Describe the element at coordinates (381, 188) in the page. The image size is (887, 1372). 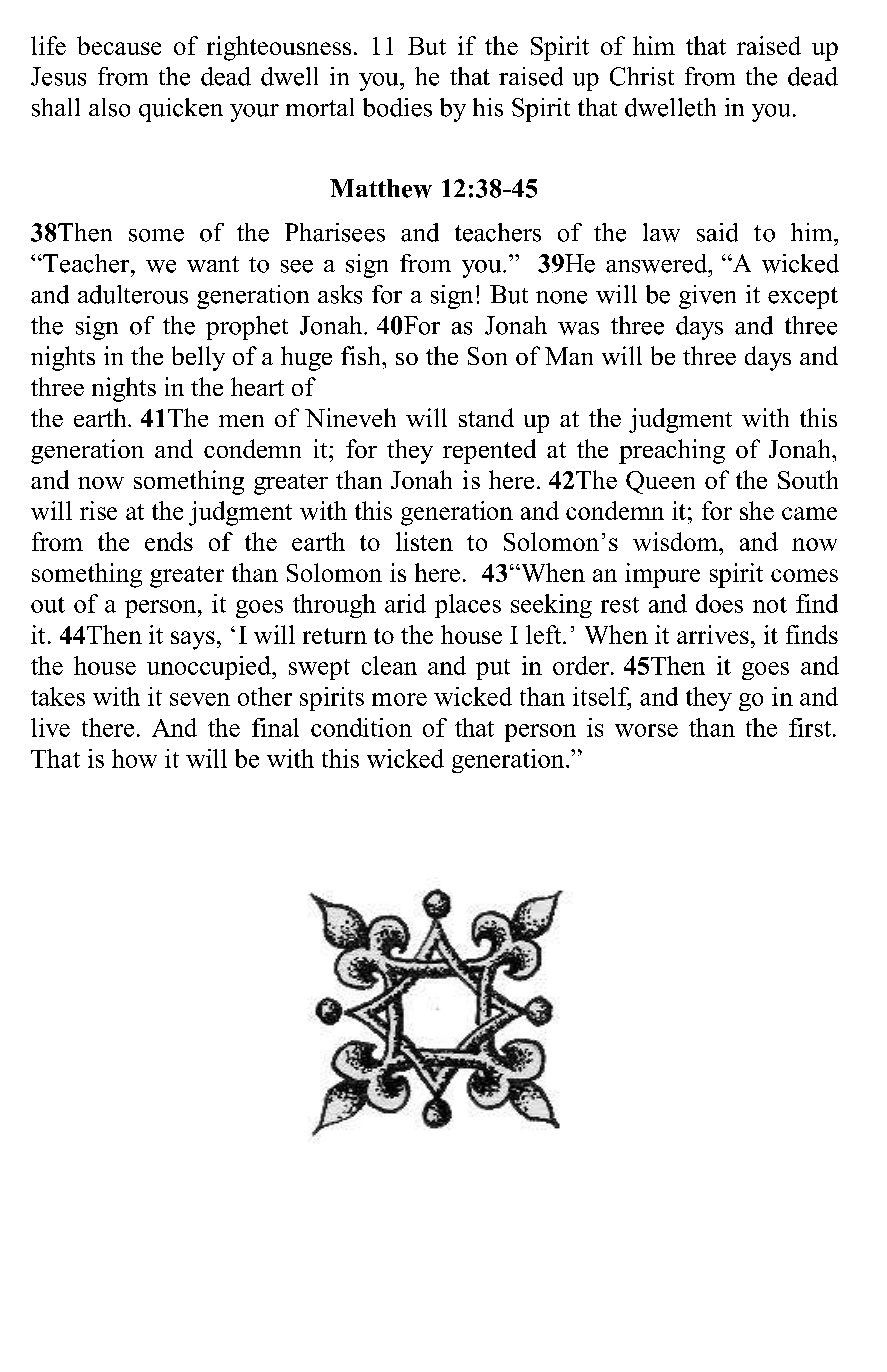
I see `Matthew` at that location.
